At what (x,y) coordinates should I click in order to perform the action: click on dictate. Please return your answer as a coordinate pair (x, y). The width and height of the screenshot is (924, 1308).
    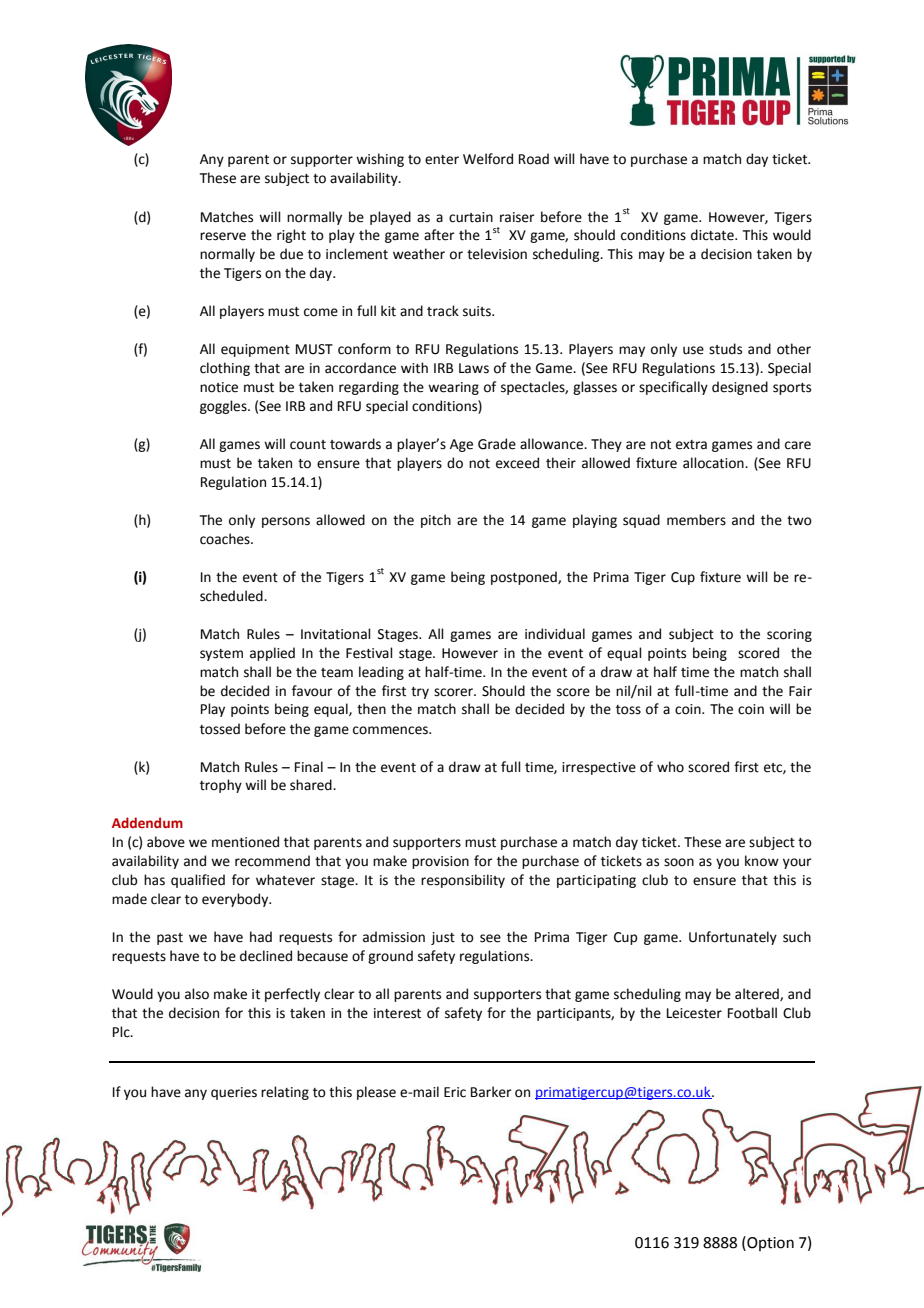
    Looking at the image, I should click on (713, 235).
